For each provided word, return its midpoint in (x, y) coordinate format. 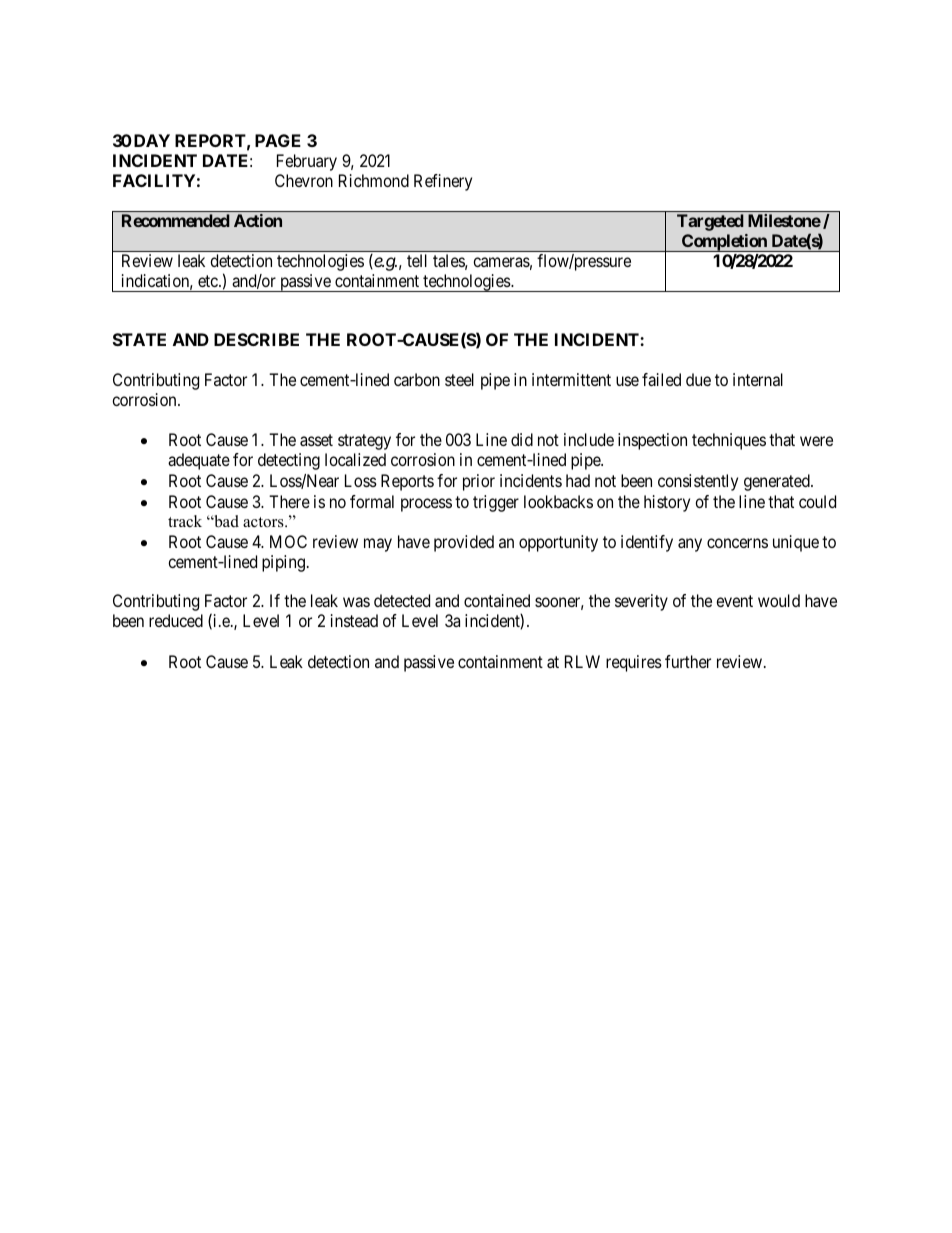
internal (758, 379)
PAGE (278, 140)
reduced (176, 620)
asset (316, 440)
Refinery (443, 182)
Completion (724, 243)
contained (497, 600)
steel (459, 379)
